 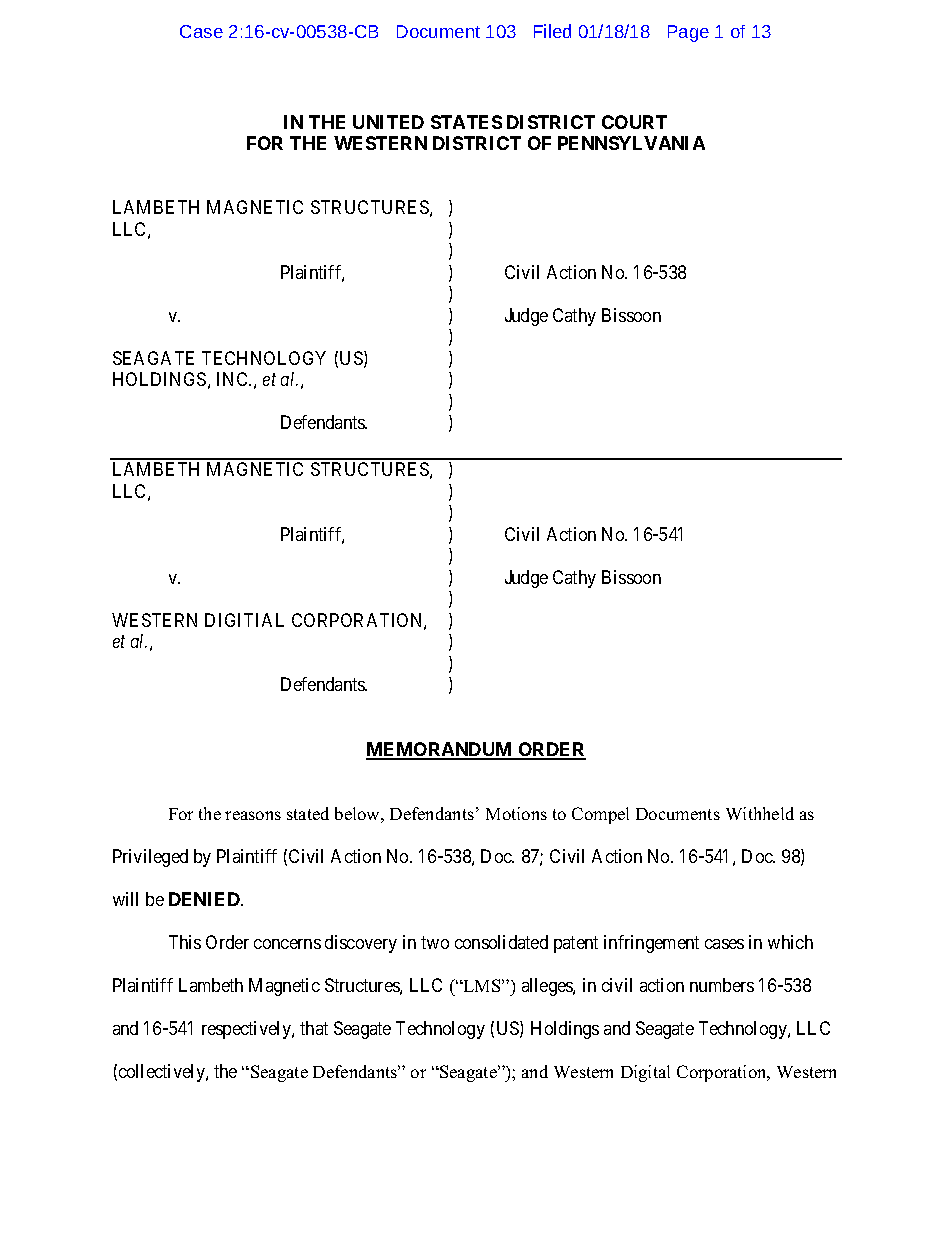 I want to click on COURT, so click(x=634, y=122).
